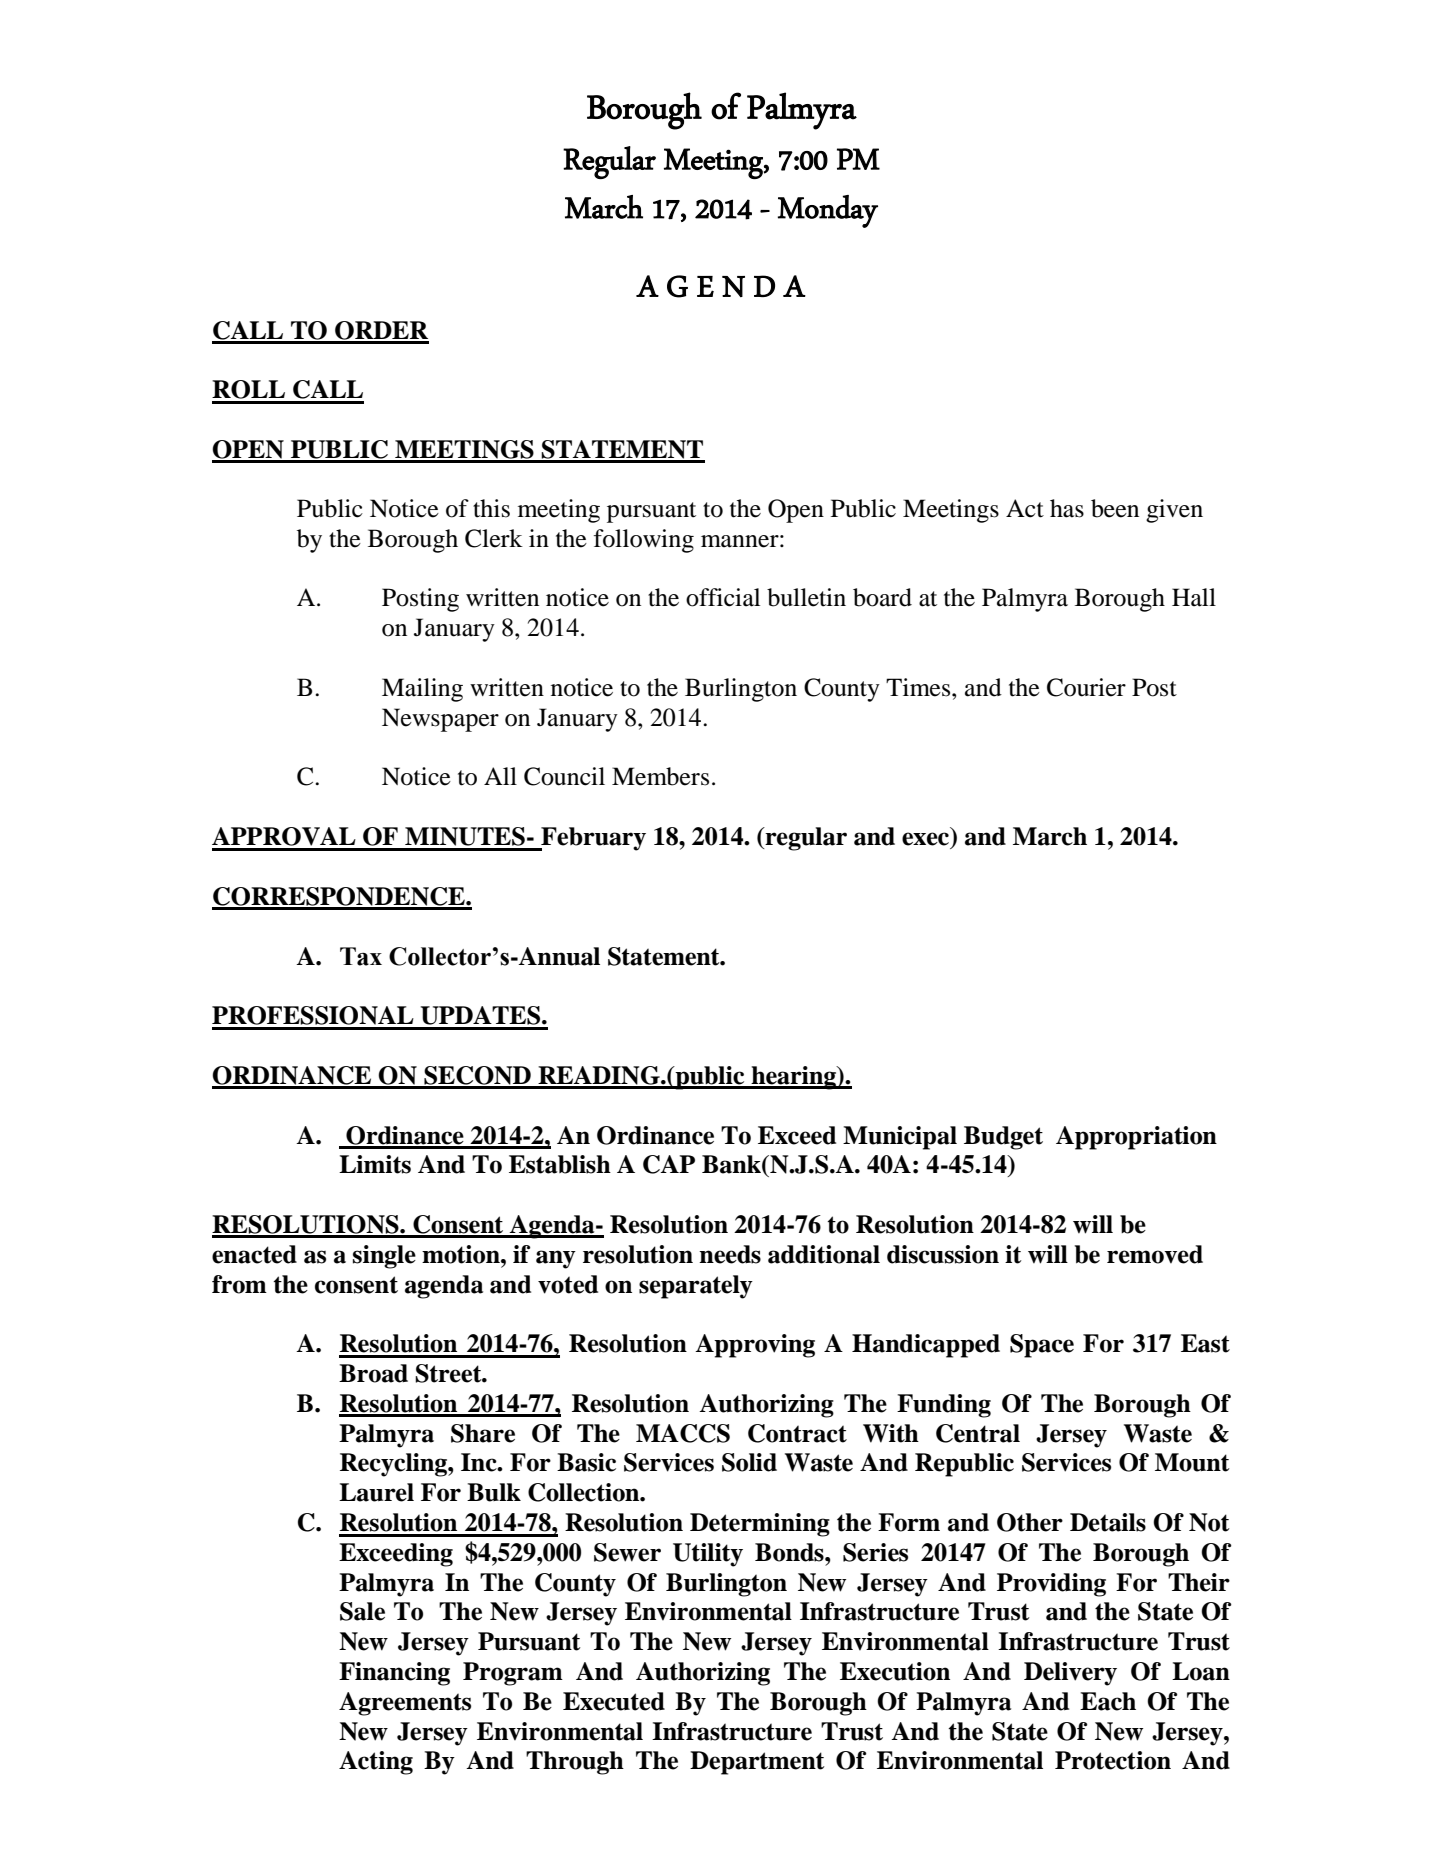  I want to click on Municipal, so click(900, 1138).
